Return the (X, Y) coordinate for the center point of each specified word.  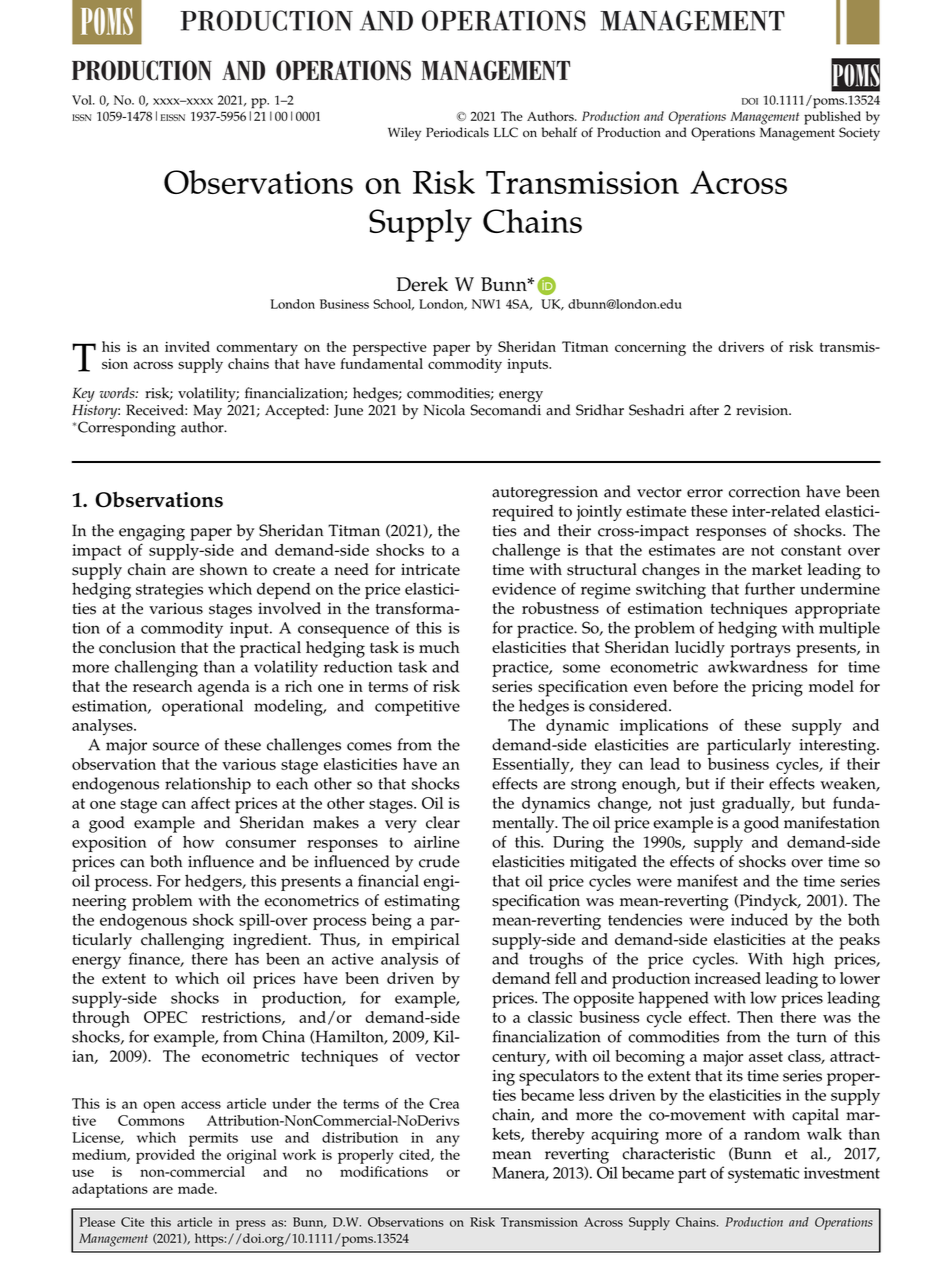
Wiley (404, 134)
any (448, 1141)
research (162, 686)
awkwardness (757, 666)
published (832, 118)
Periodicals (457, 132)
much (439, 647)
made (197, 1188)
